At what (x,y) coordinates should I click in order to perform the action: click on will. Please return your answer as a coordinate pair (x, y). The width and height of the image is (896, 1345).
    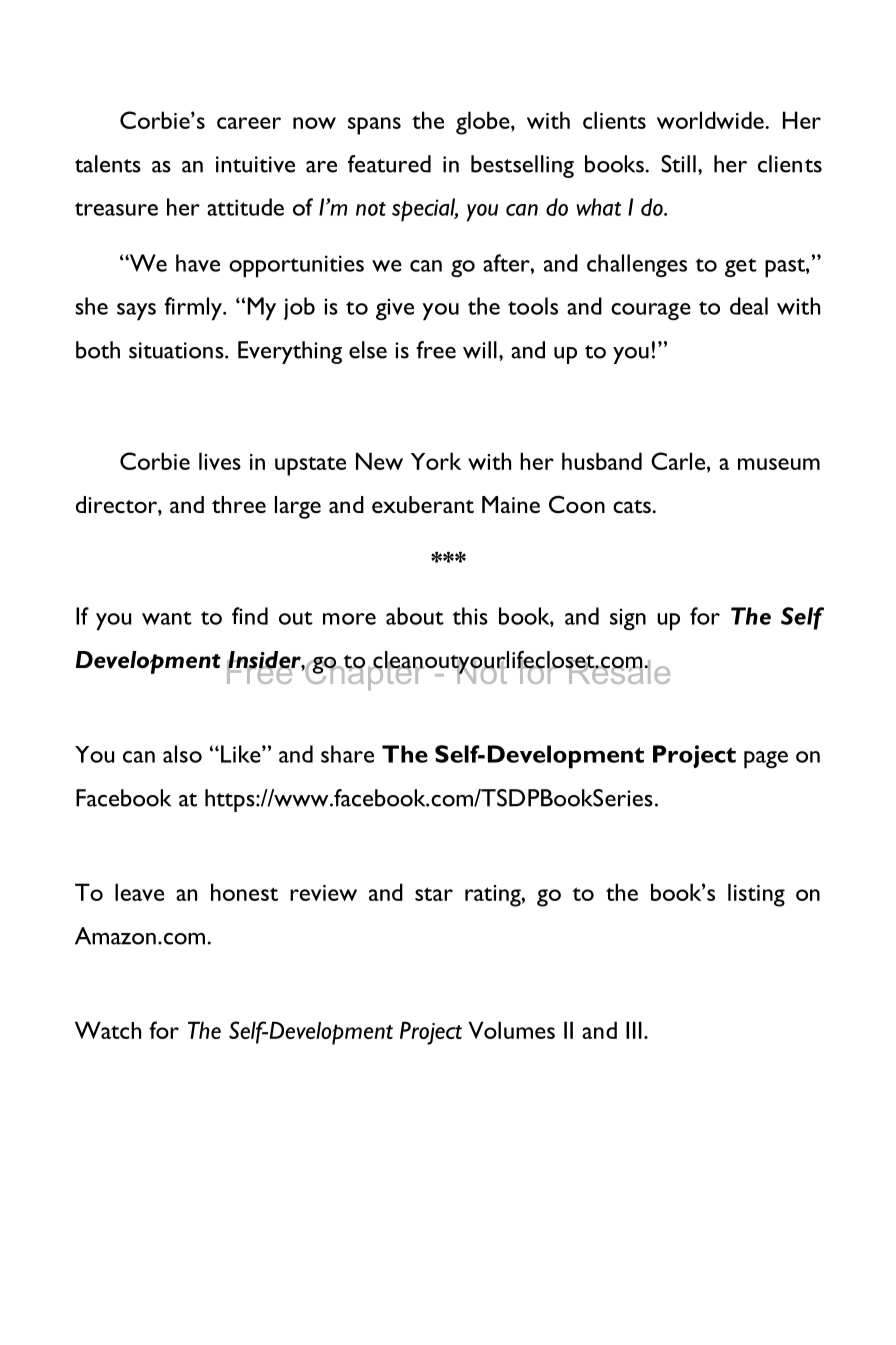
    Looking at the image, I should click on (480, 350).
